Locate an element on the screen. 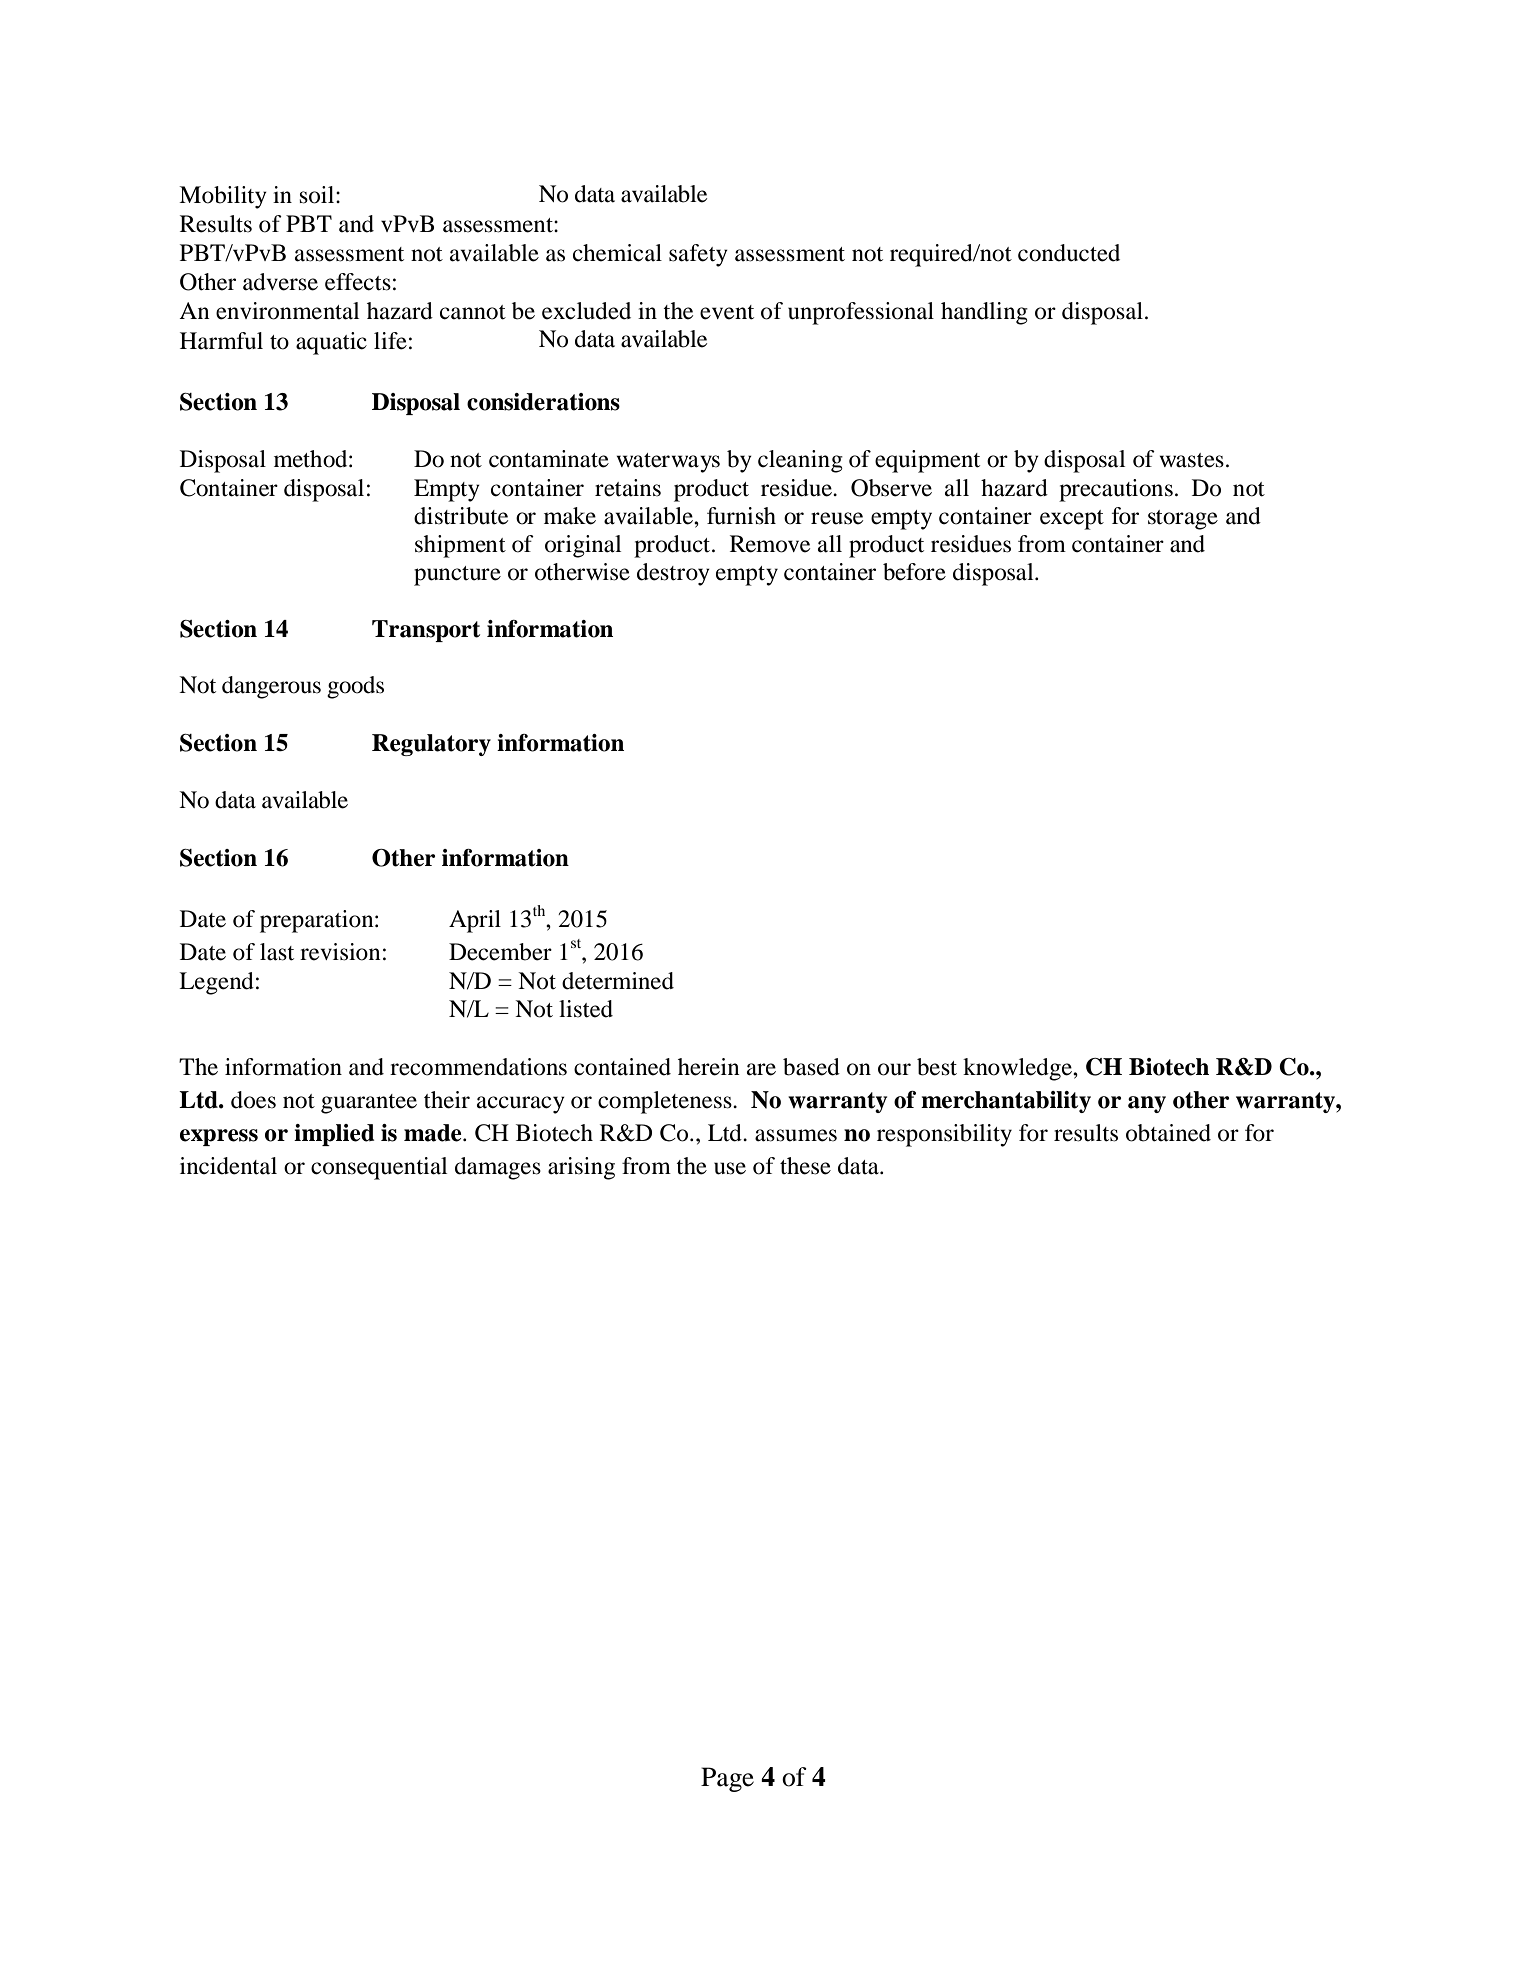 The width and height of the screenshot is (1527, 1976). conducted is located at coordinates (1069, 253).
